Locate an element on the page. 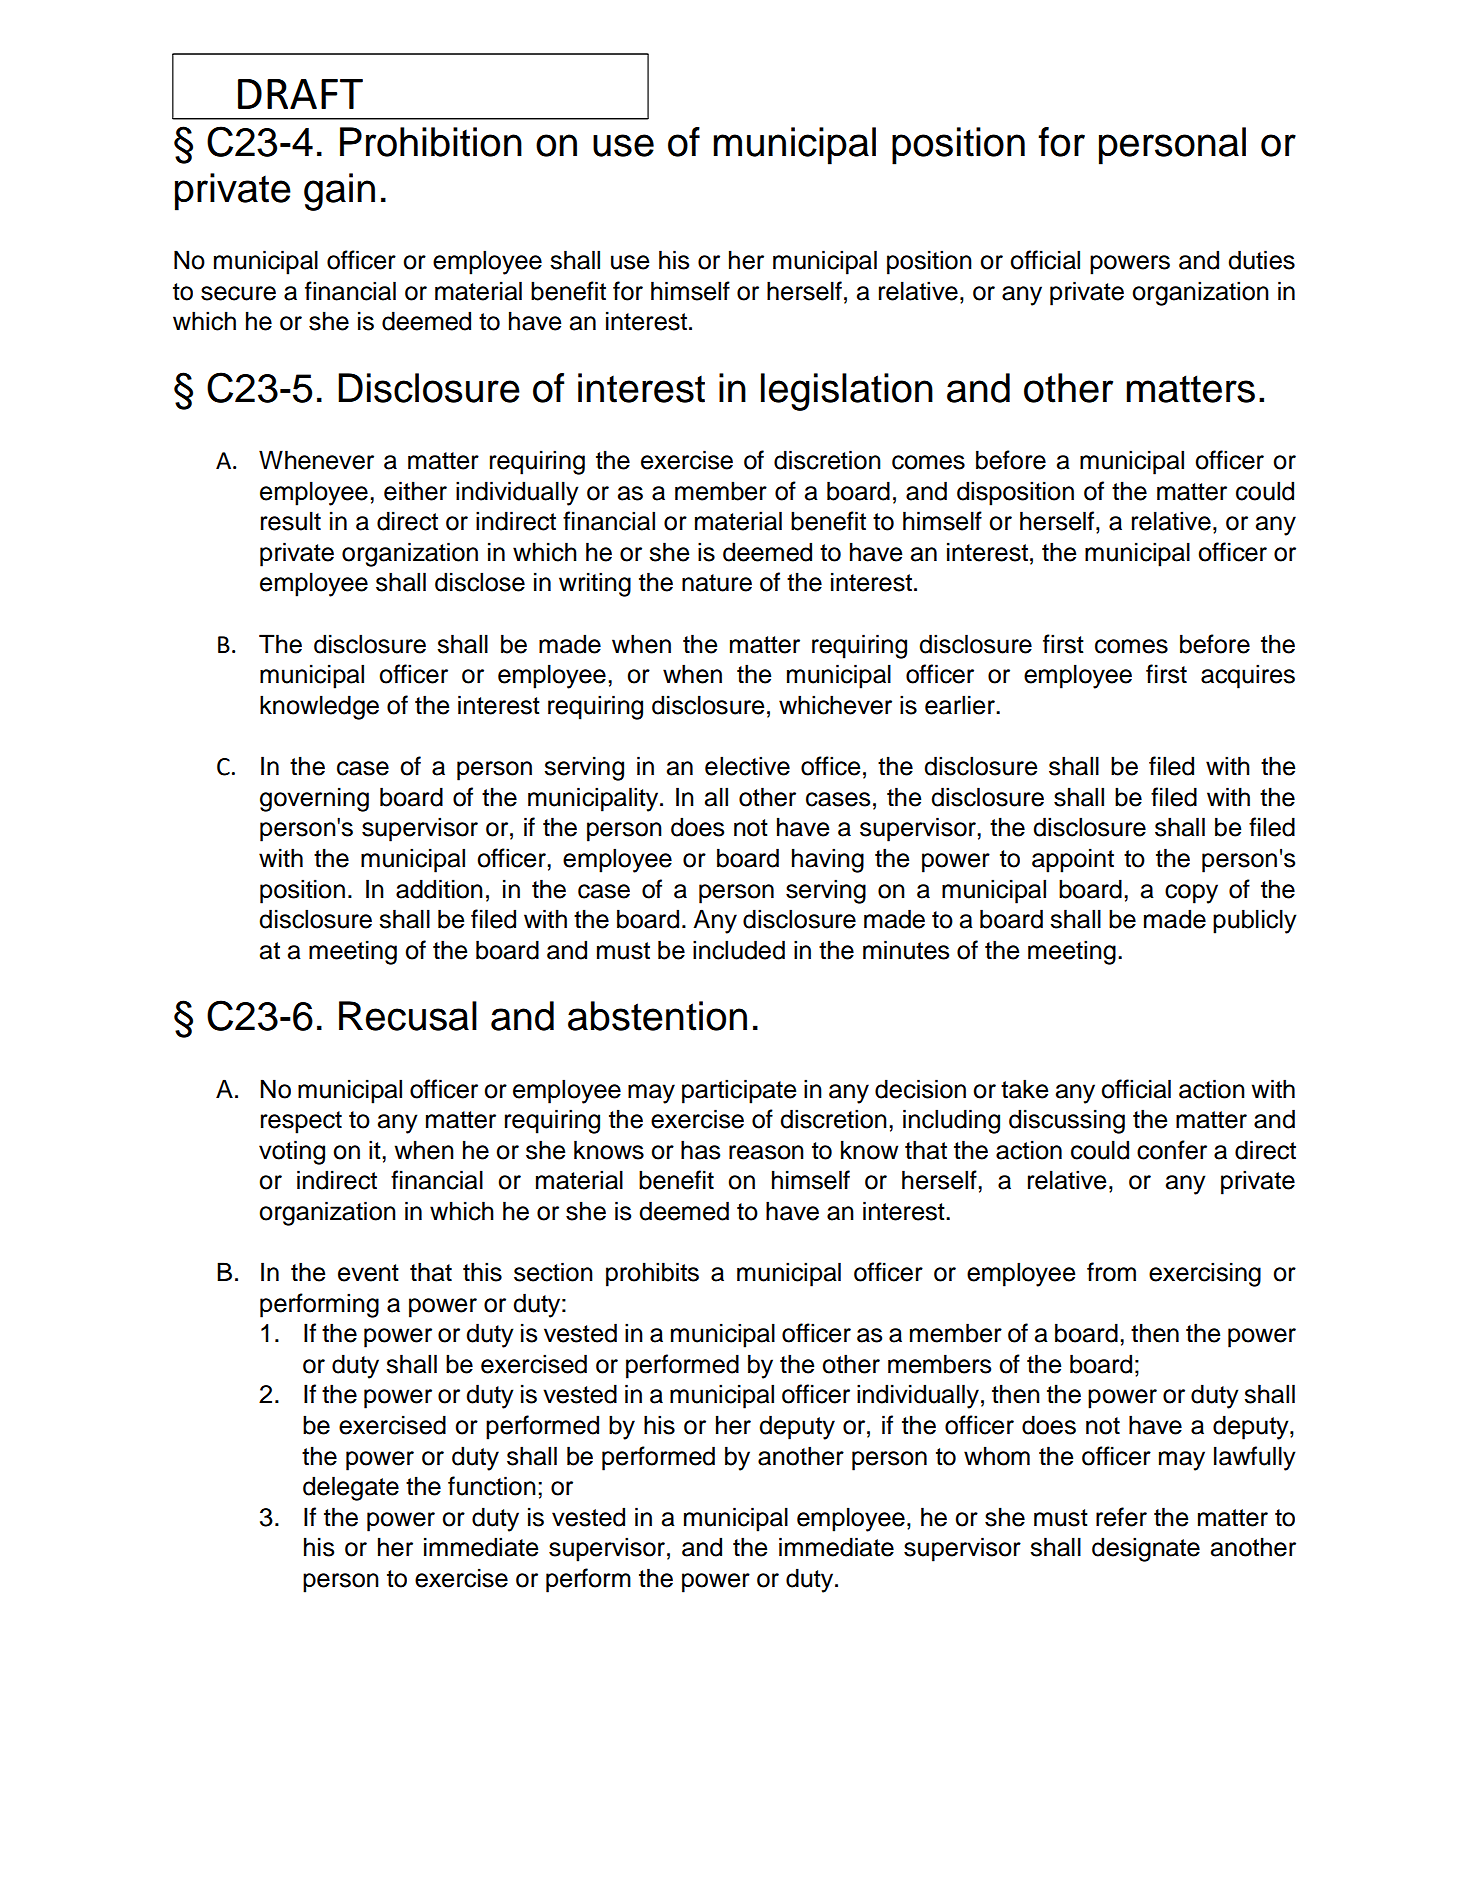 The width and height of the document is (1469, 1901). delegate is located at coordinates (351, 1488).
